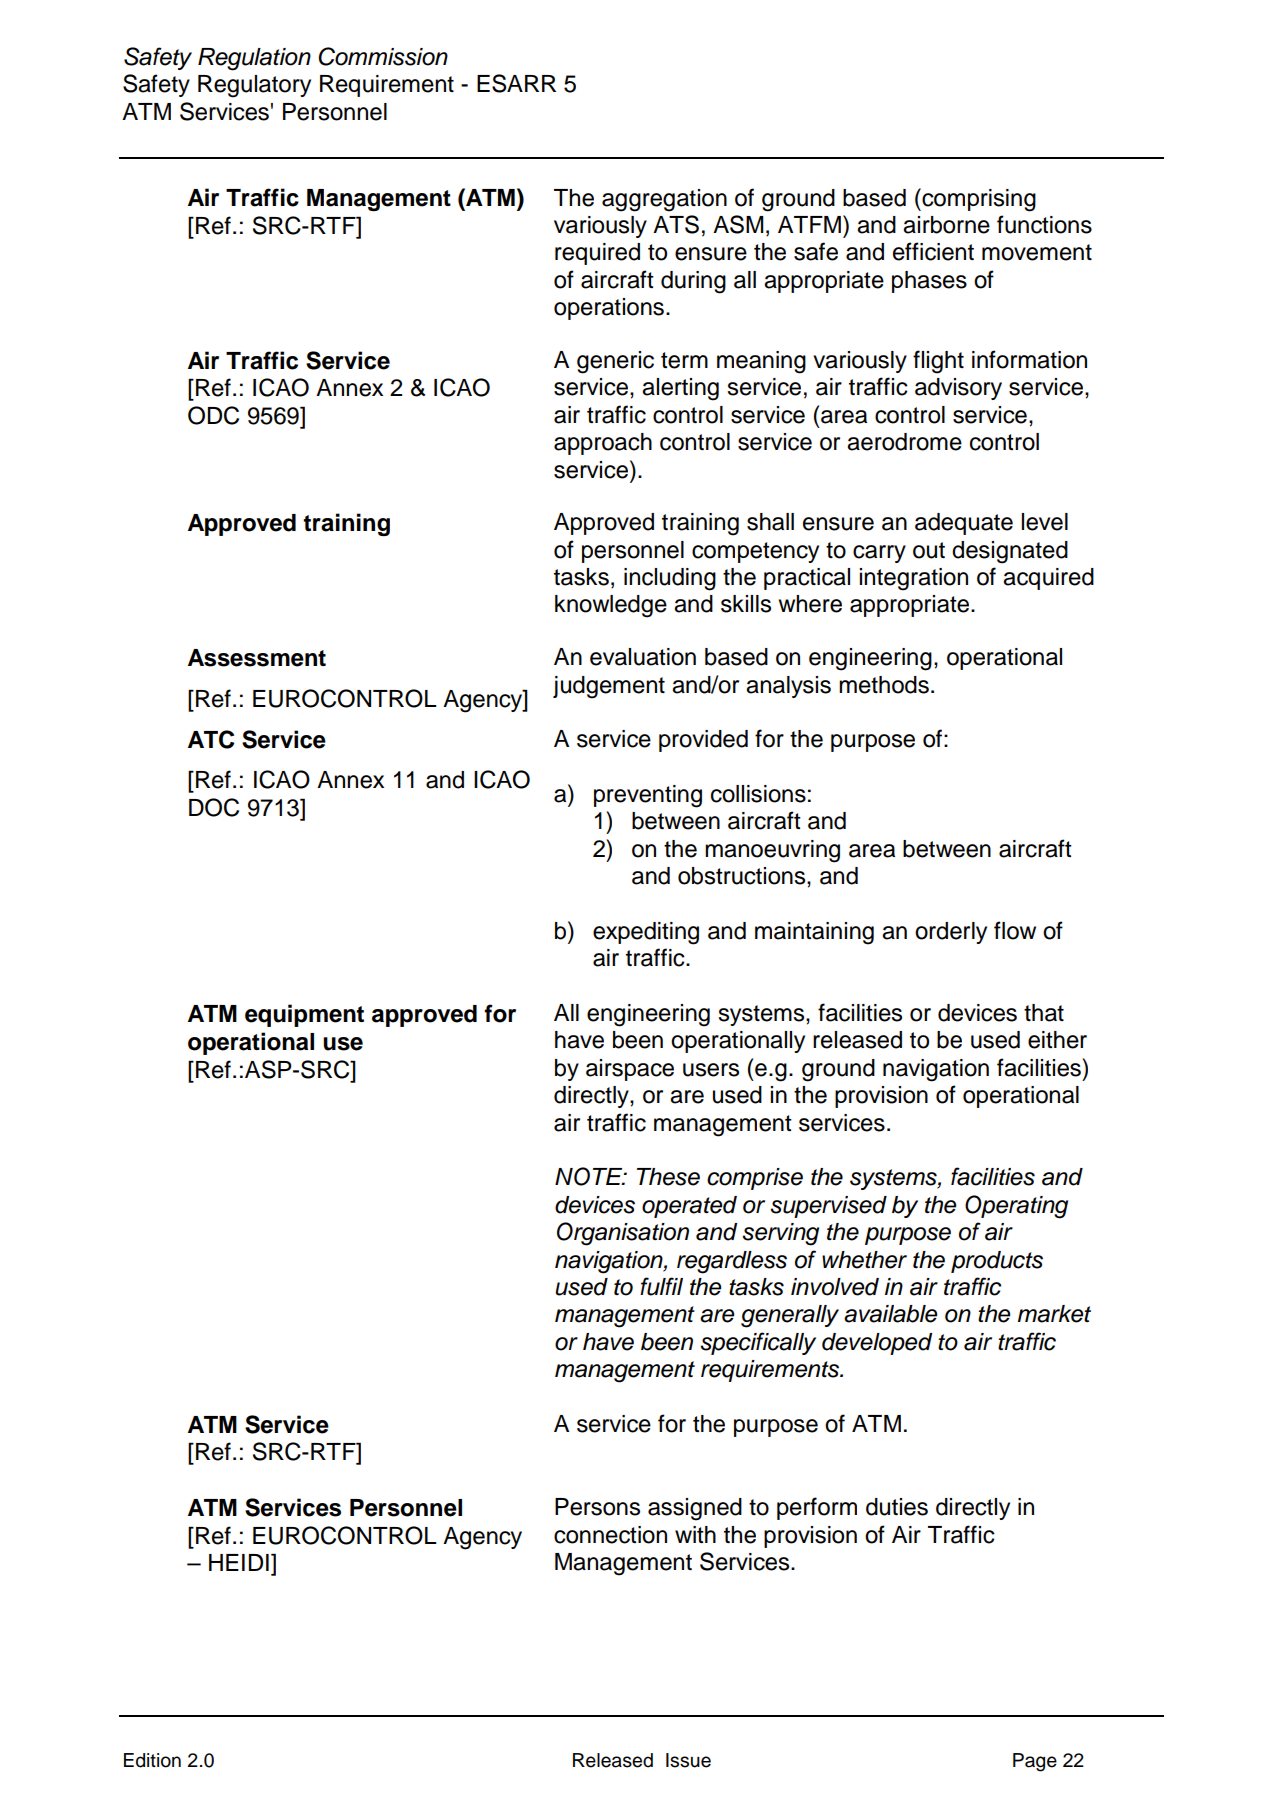 The width and height of the document is (1282, 1814). Describe the element at coordinates (646, 933) in the document. I see `expediting` at that location.
